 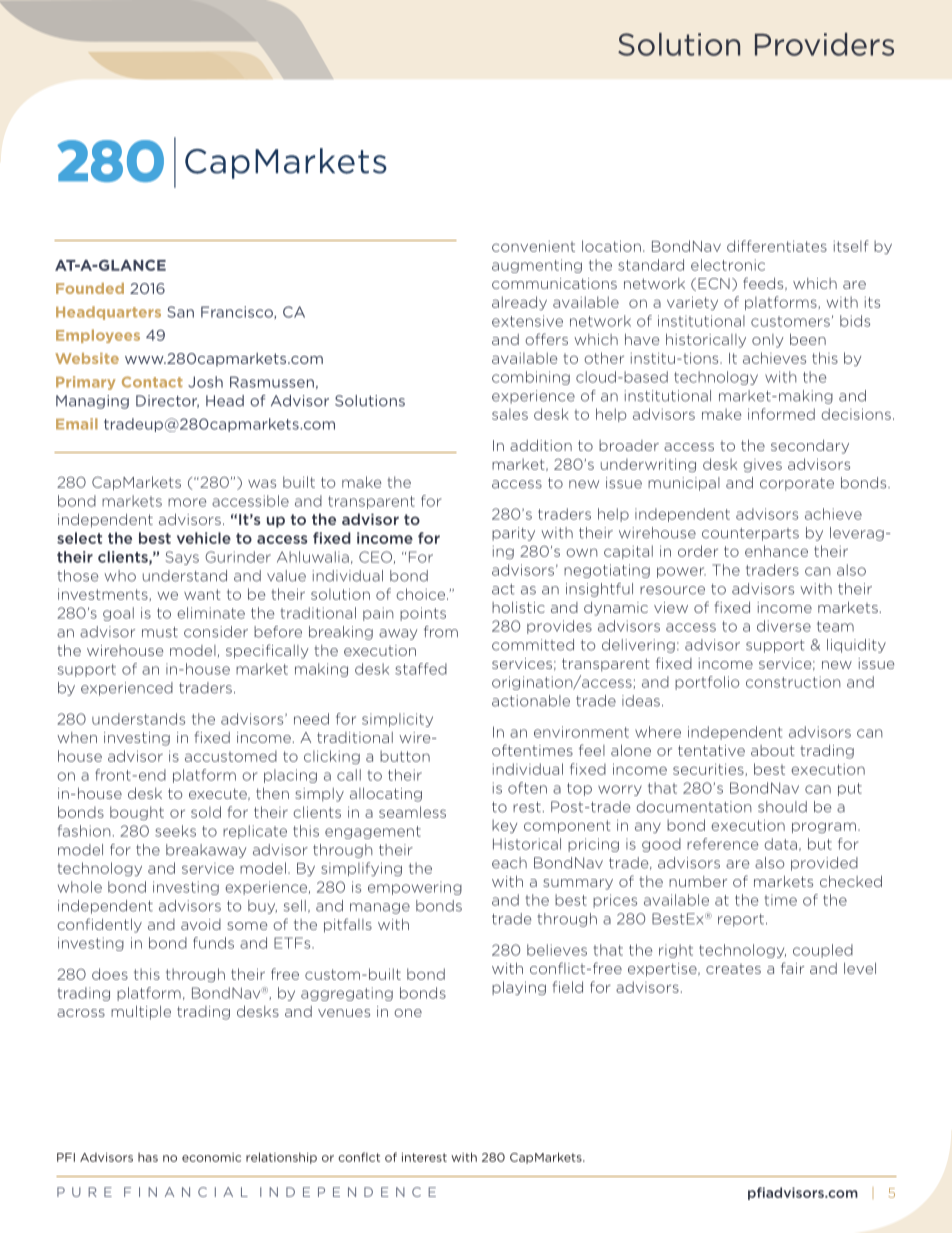 What do you see at coordinates (90, 288) in the document?
I see `Founded` at bounding box center [90, 288].
